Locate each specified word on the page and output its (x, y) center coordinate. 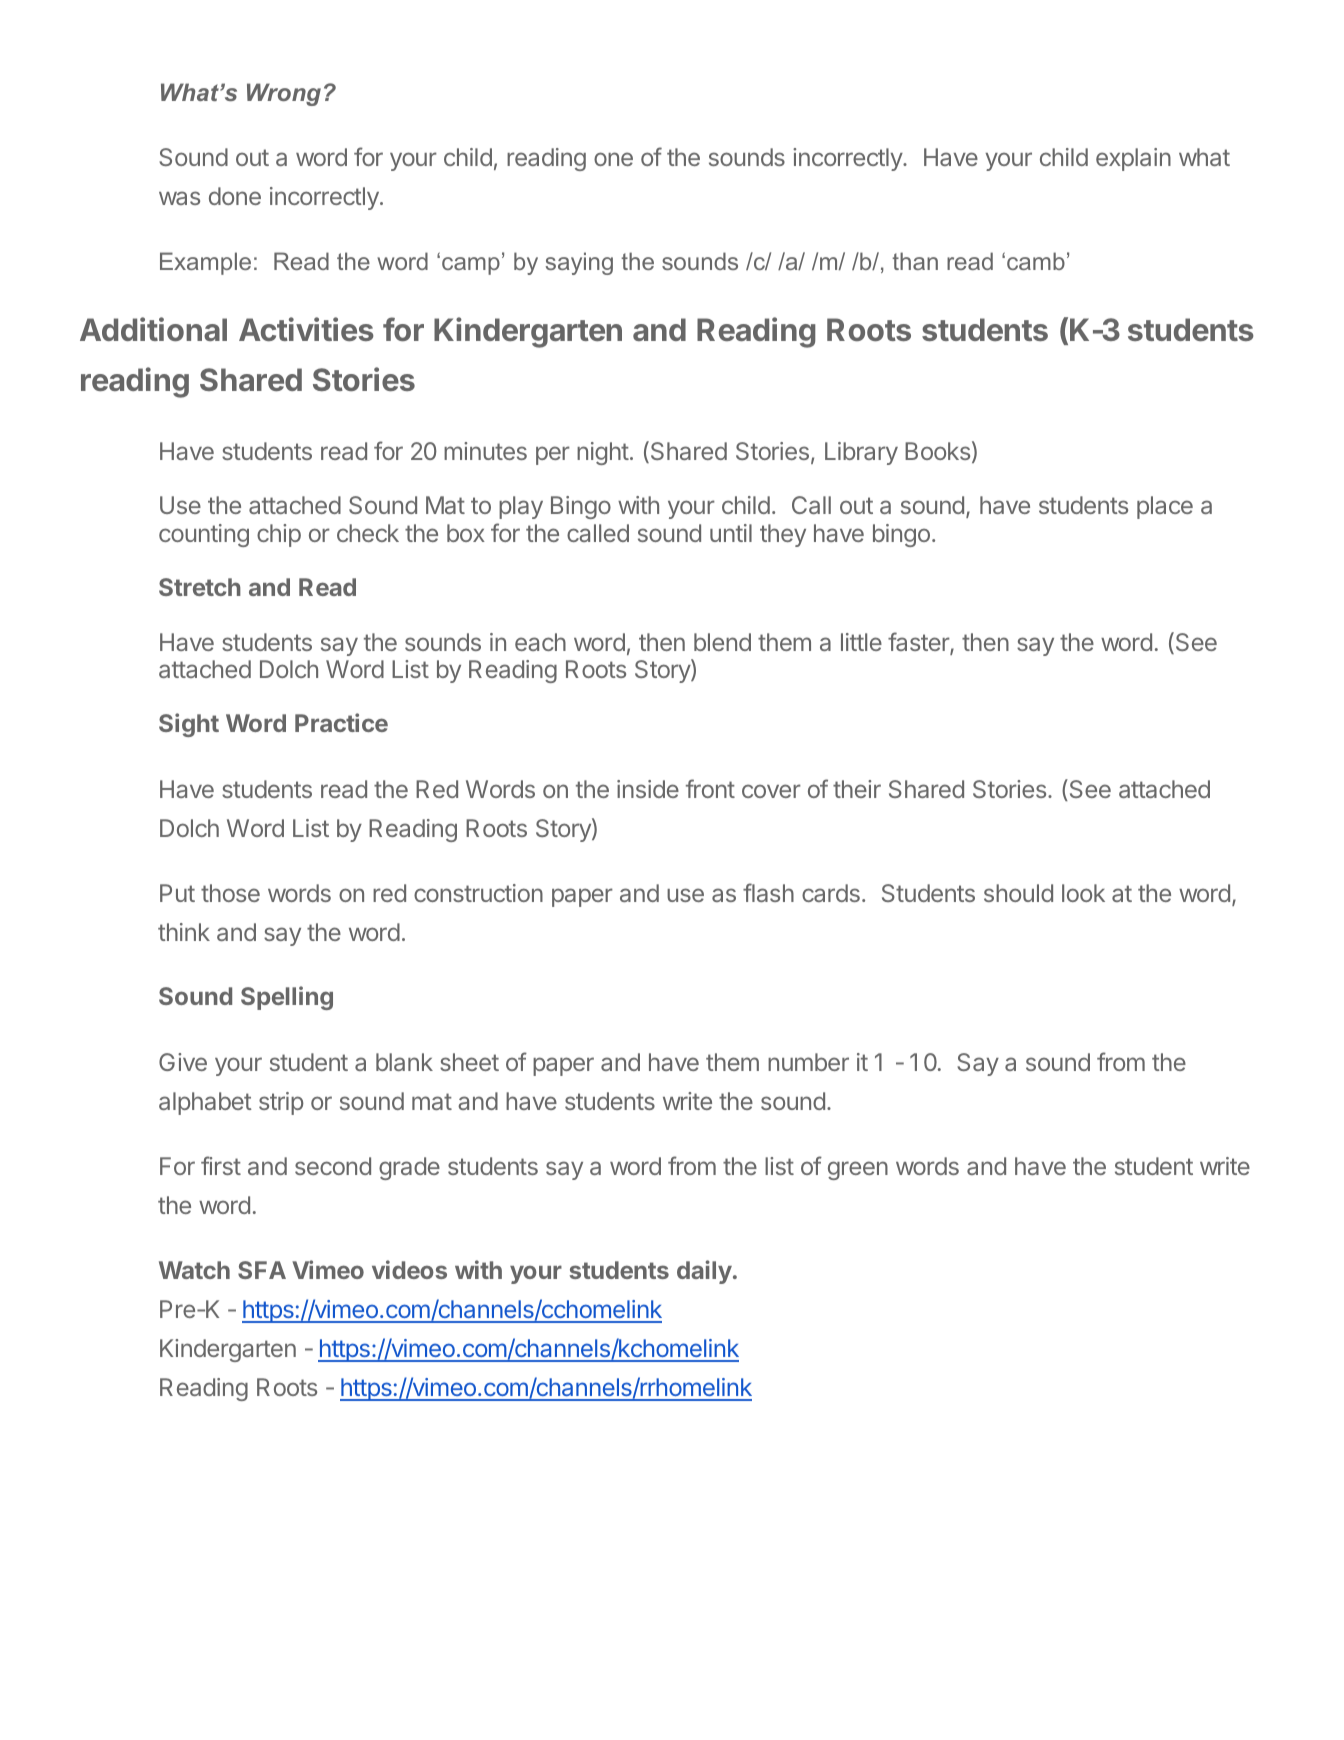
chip (279, 535)
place (1165, 507)
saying (579, 263)
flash (768, 892)
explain (1133, 159)
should (1018, 893)
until (731, 533)
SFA (262, 1270)
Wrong (284, 94)
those (230, 893)
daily (704, 1272)
